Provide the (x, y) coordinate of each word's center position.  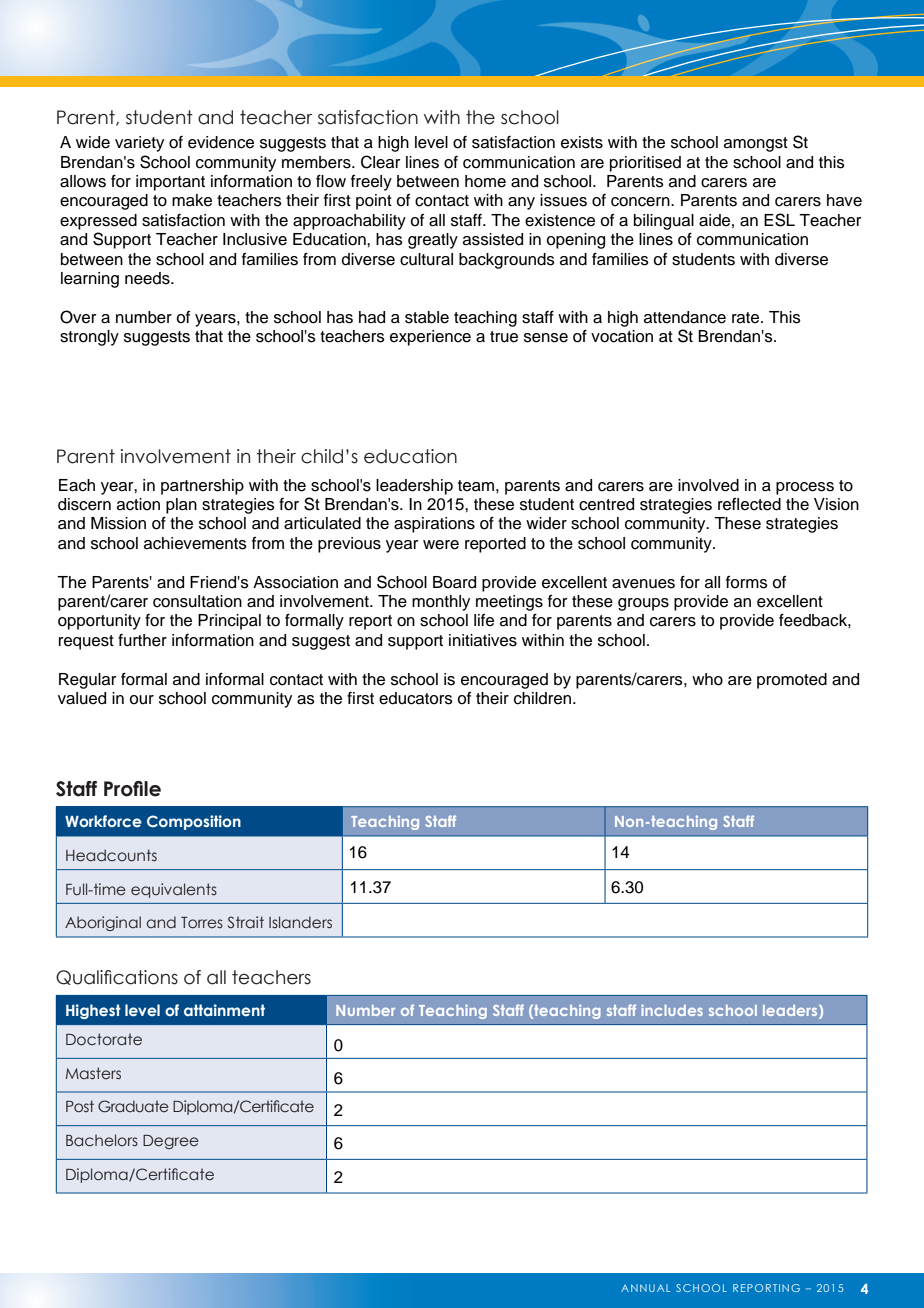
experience (430, 338)
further (142, 640)
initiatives (483, 640)
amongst (756, 144)
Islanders (300, 922)
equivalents (174, 890)
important (170, 183)
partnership (202, 487)
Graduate (133, 1106)
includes (672, 1010)
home (485, 181)
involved (708, 485)
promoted (792, 681)
